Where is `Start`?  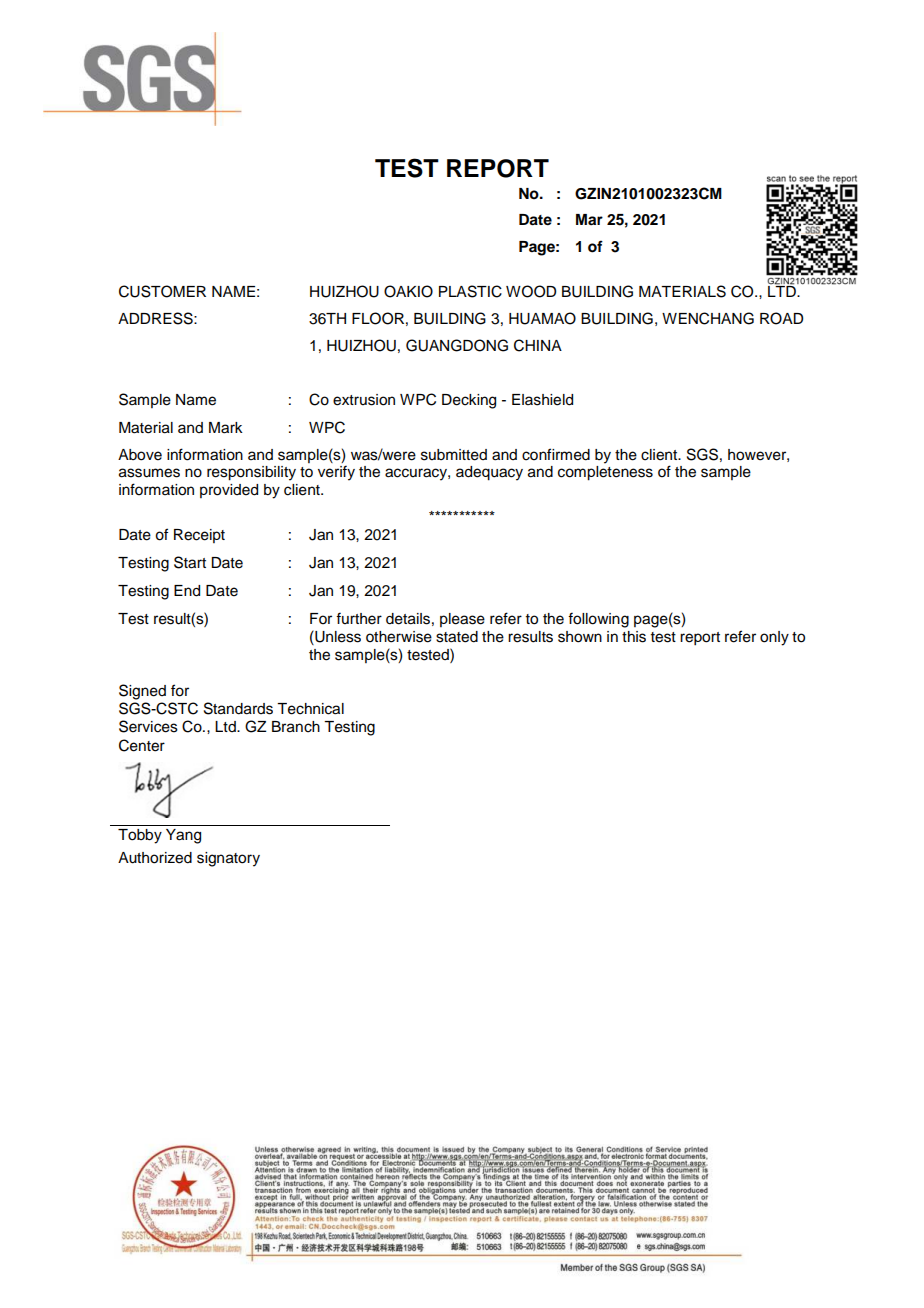
Start is located at coordinates (190, 562).
